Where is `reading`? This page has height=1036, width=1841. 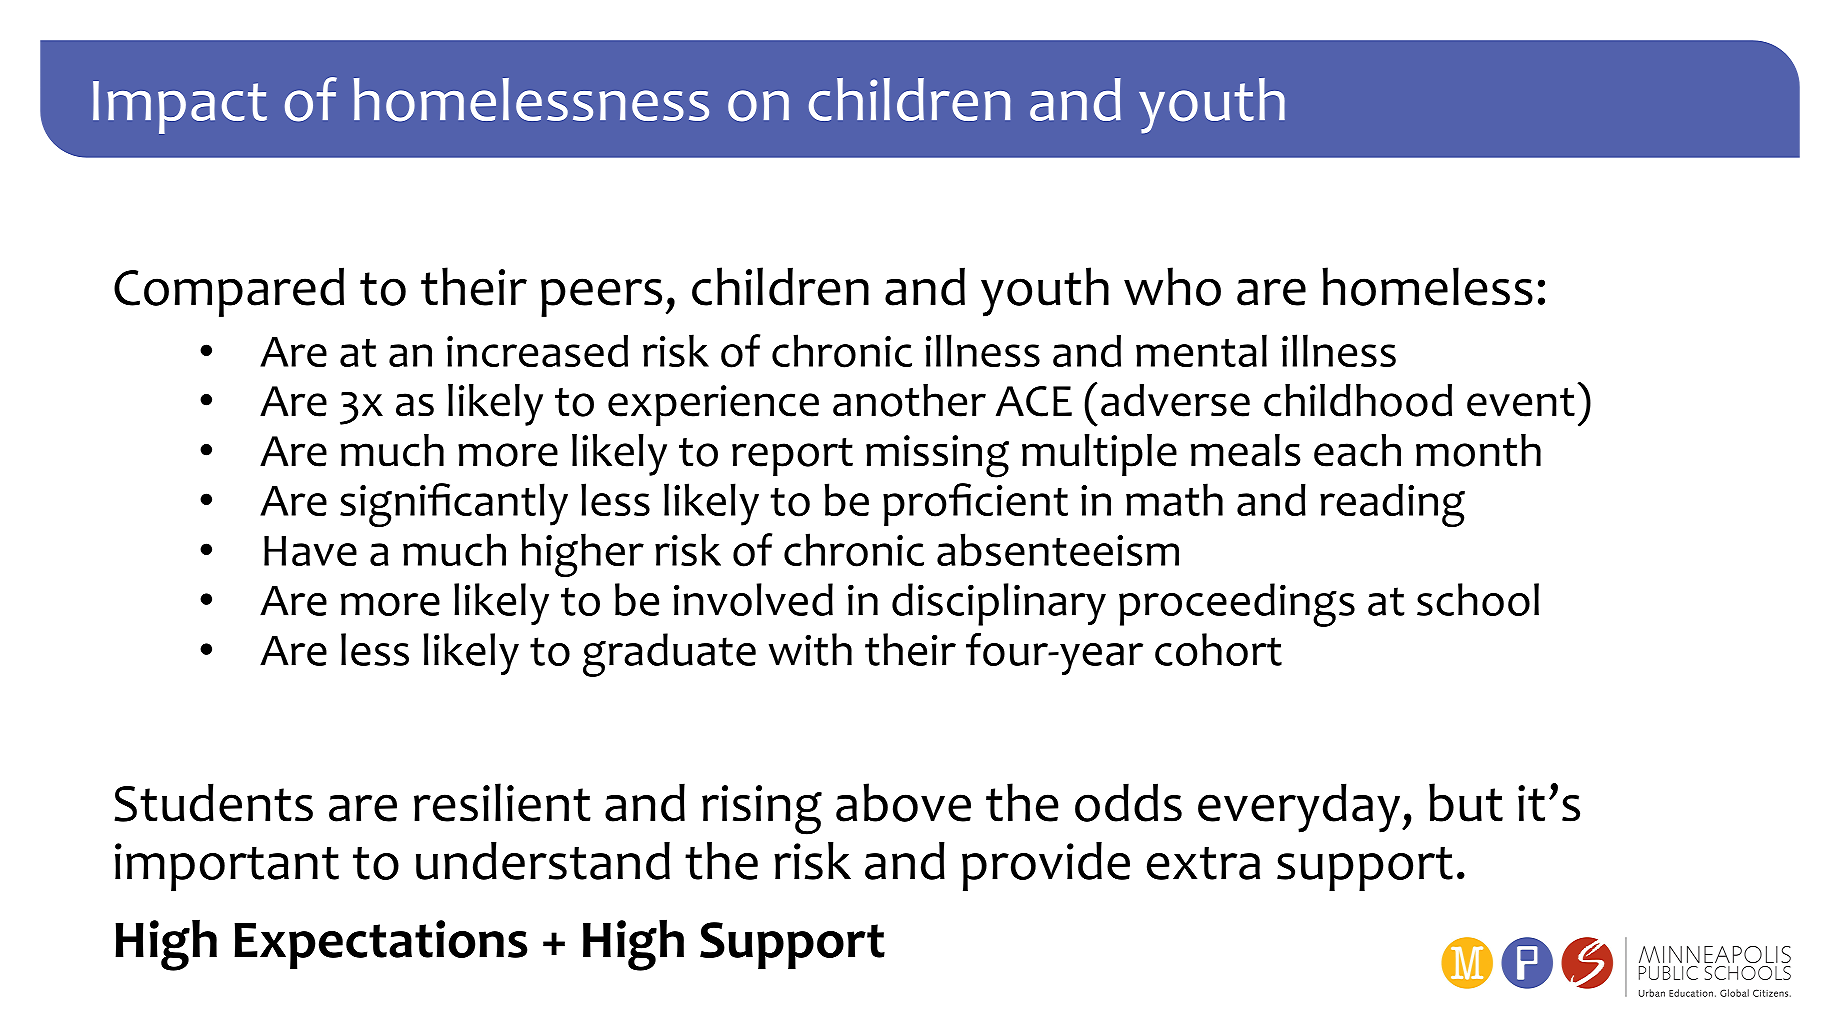 reading is located at coordinates (1392, 505).
